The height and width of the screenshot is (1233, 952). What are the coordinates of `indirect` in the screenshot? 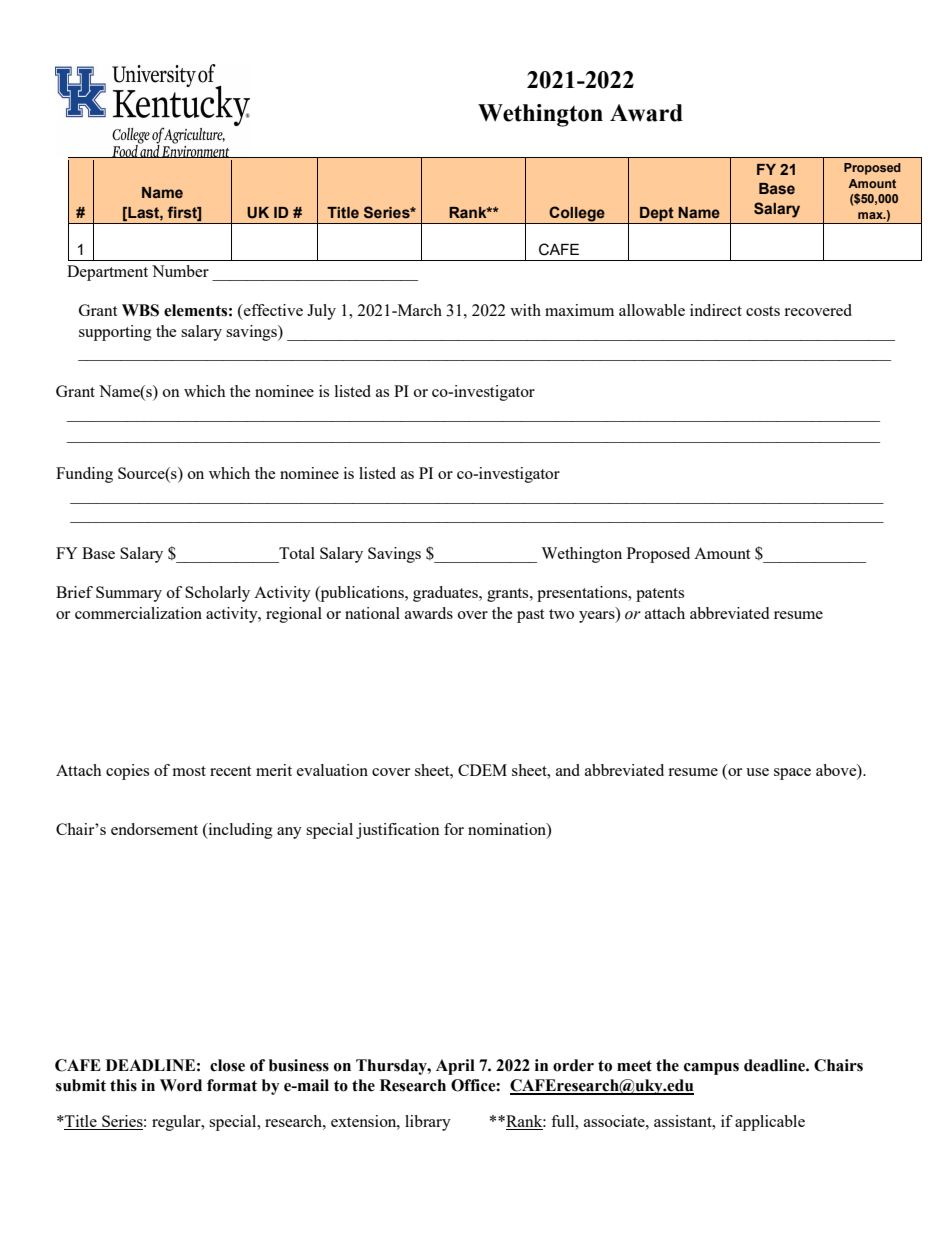 It's located at (716, 310).
